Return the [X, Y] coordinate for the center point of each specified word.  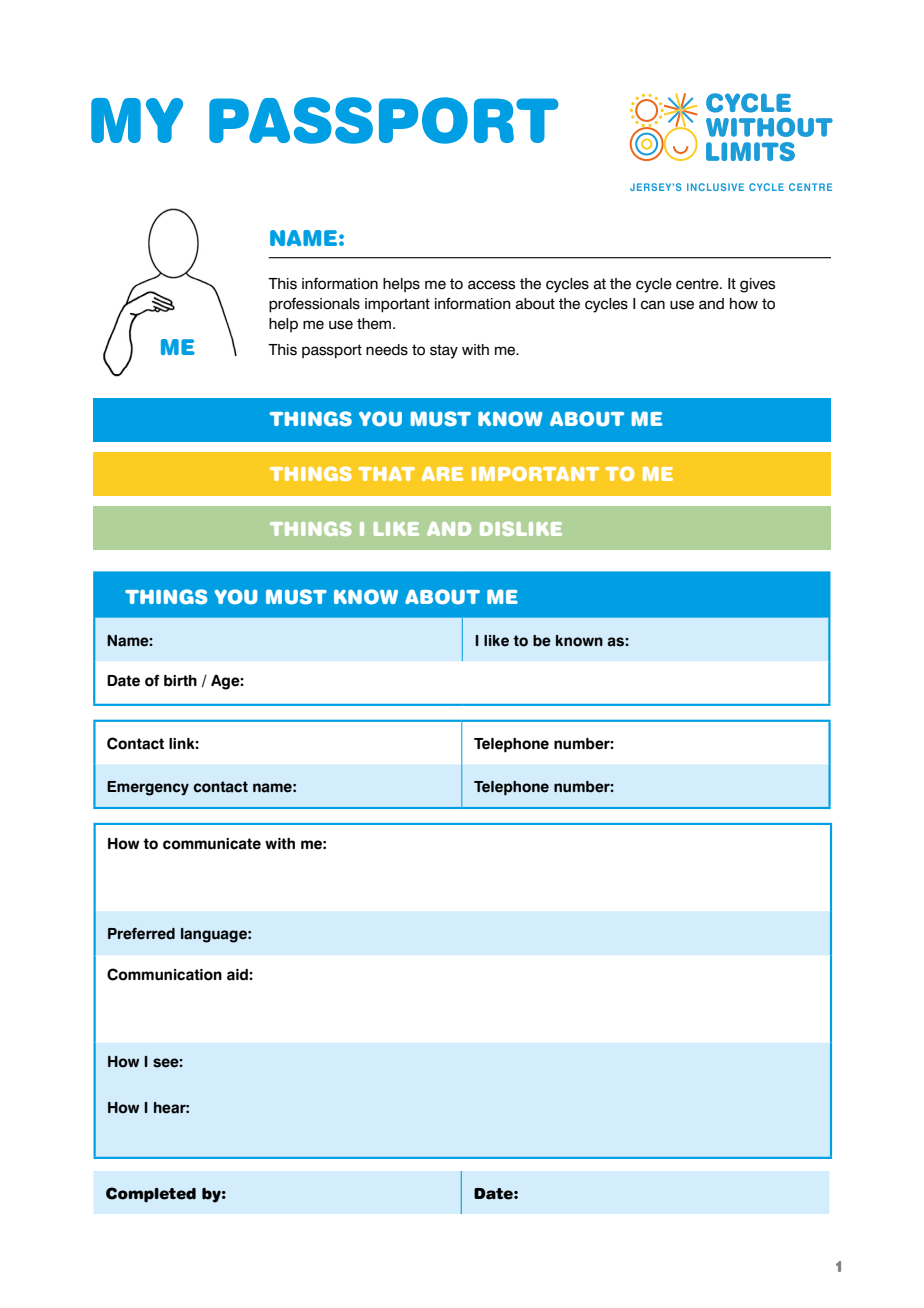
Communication [164, 974]
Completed [151, 1195]
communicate [212, 844]
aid [238, 975]
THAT [386, 474]
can [653, 305]
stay [444, 351]
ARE [442, 474]
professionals [314, 305]
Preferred [141, 934]
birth [180, 681]
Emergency [148, 788]
